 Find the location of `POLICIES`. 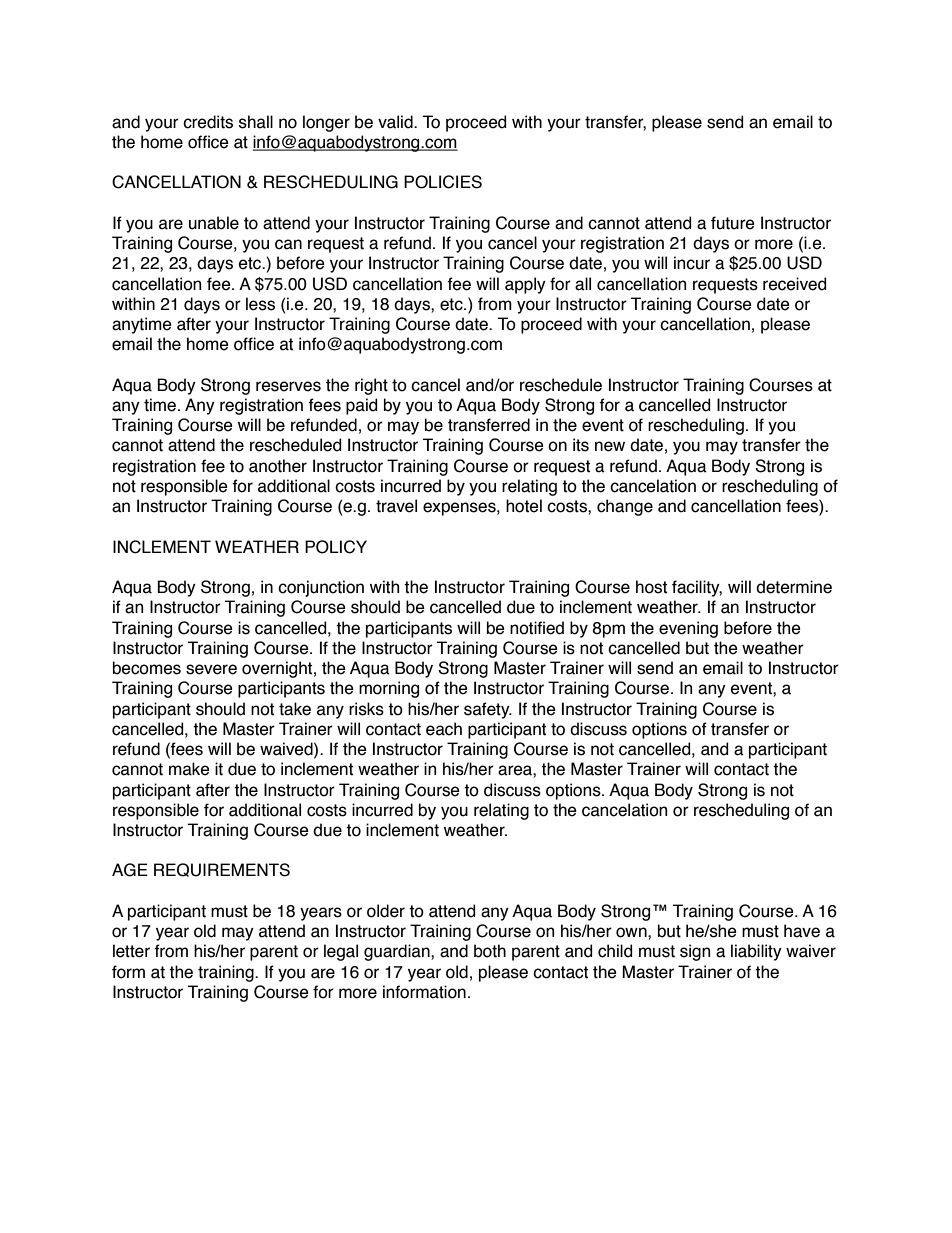

POLICIES is located at coordinates (443, 182).
